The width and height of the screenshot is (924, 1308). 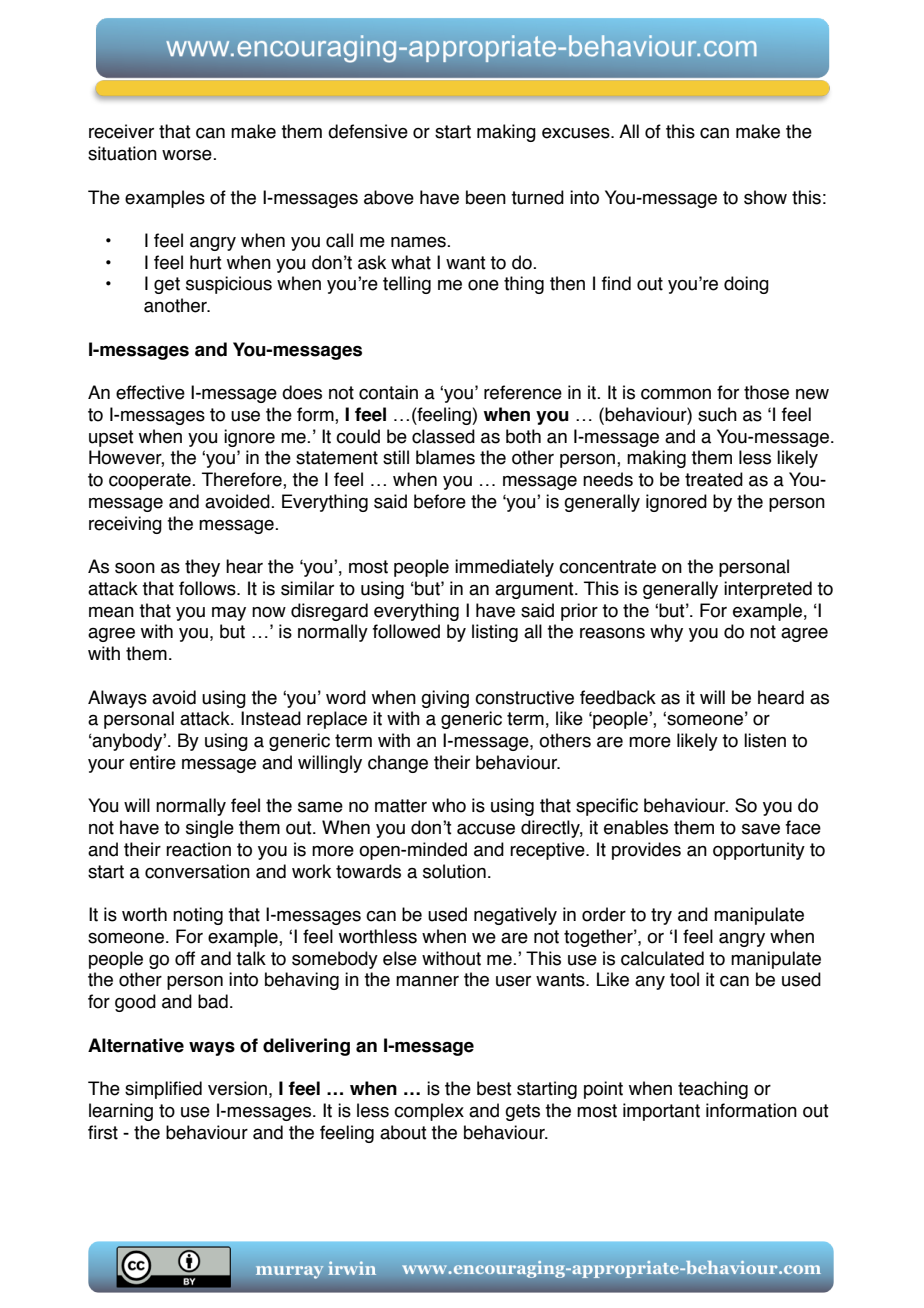 What do you see at coordinates (188, 155) in the screenshot?
I see `worse` at bounding box center [188, 155].
